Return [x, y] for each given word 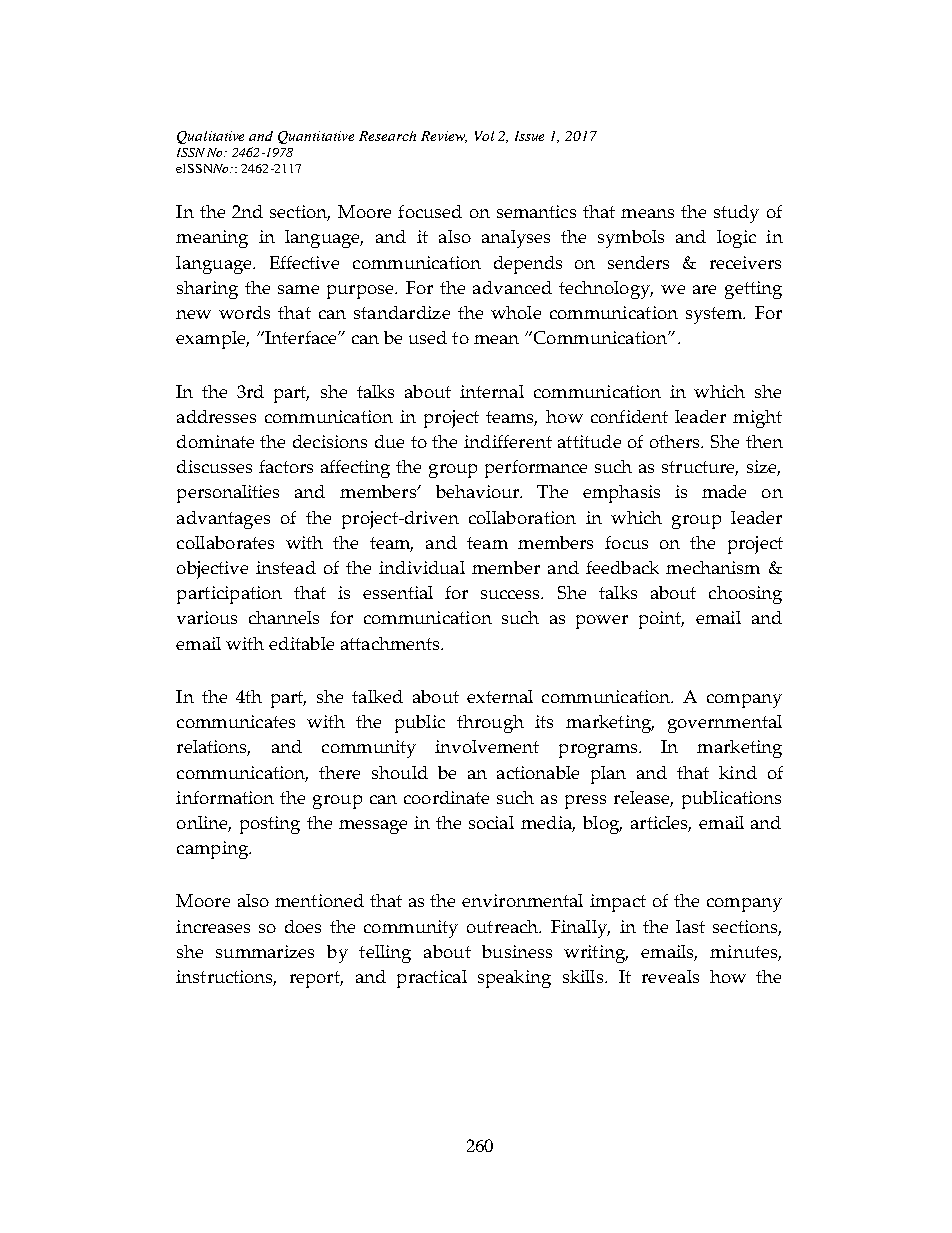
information [225, 797]
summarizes [265, 951]
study [736, 214]
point [661, 620]
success [512, 594]
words [244, 312]
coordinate [446, 797]
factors [286, 466]
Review [444, 137]
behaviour [479, 491]
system [715, 315]
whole [516, 312]
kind [738, 772]
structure [700, 468]
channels [284, 617]
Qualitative [210, 137]
